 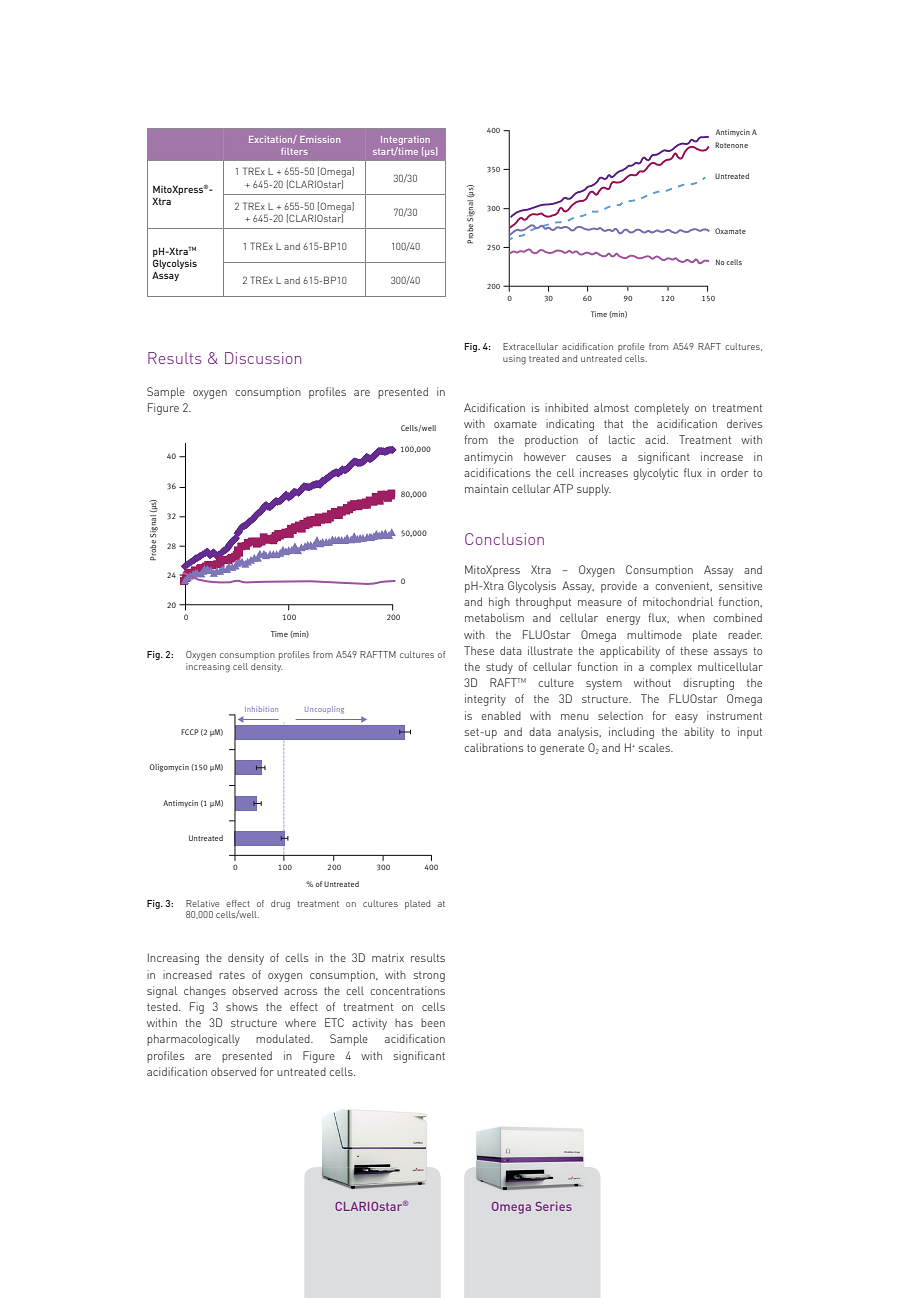 I want to click on been, so click(x=433, y=1022).
